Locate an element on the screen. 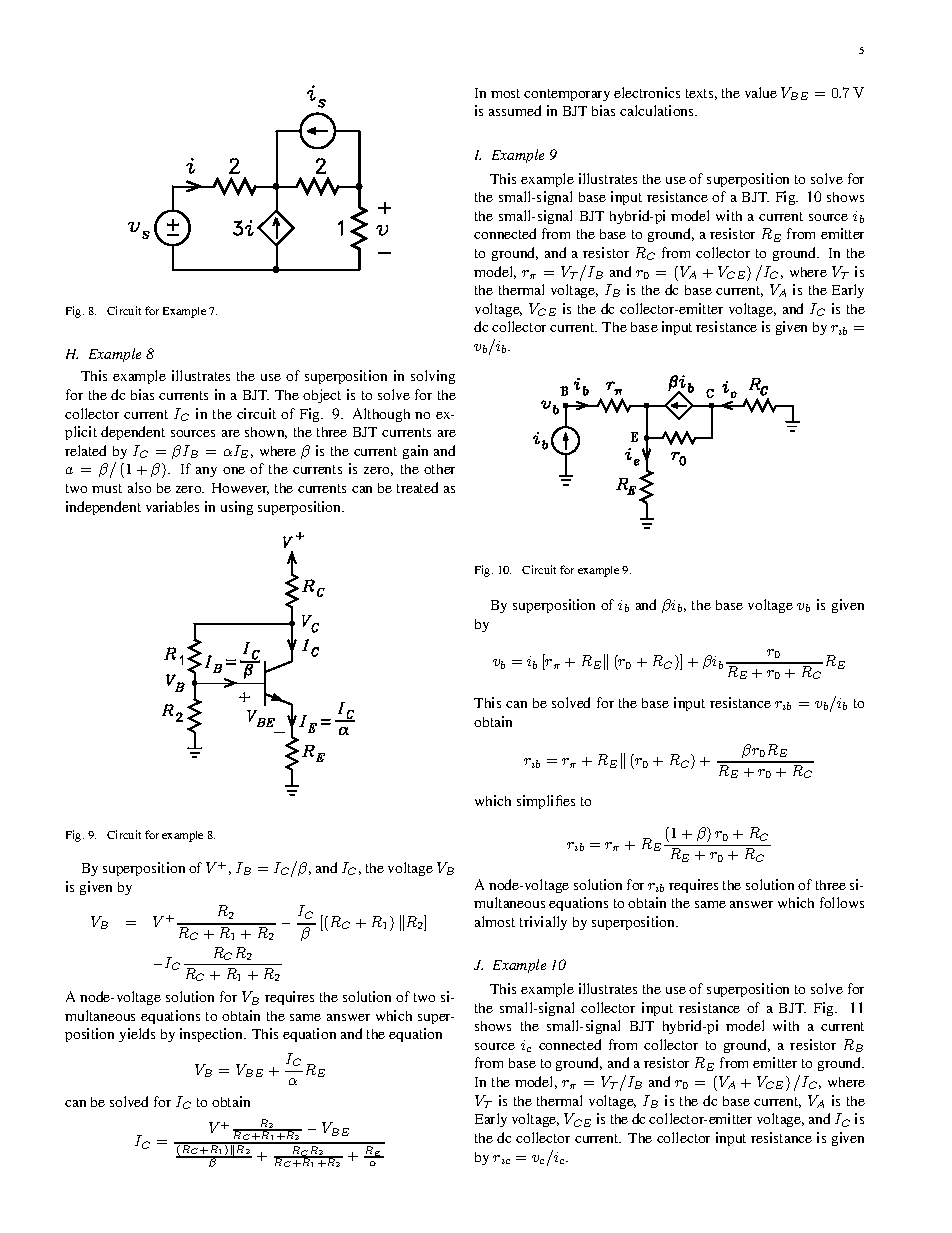 The width and height of the screenshot is (952, 1233). treated is located at coordinates (417, 487).
